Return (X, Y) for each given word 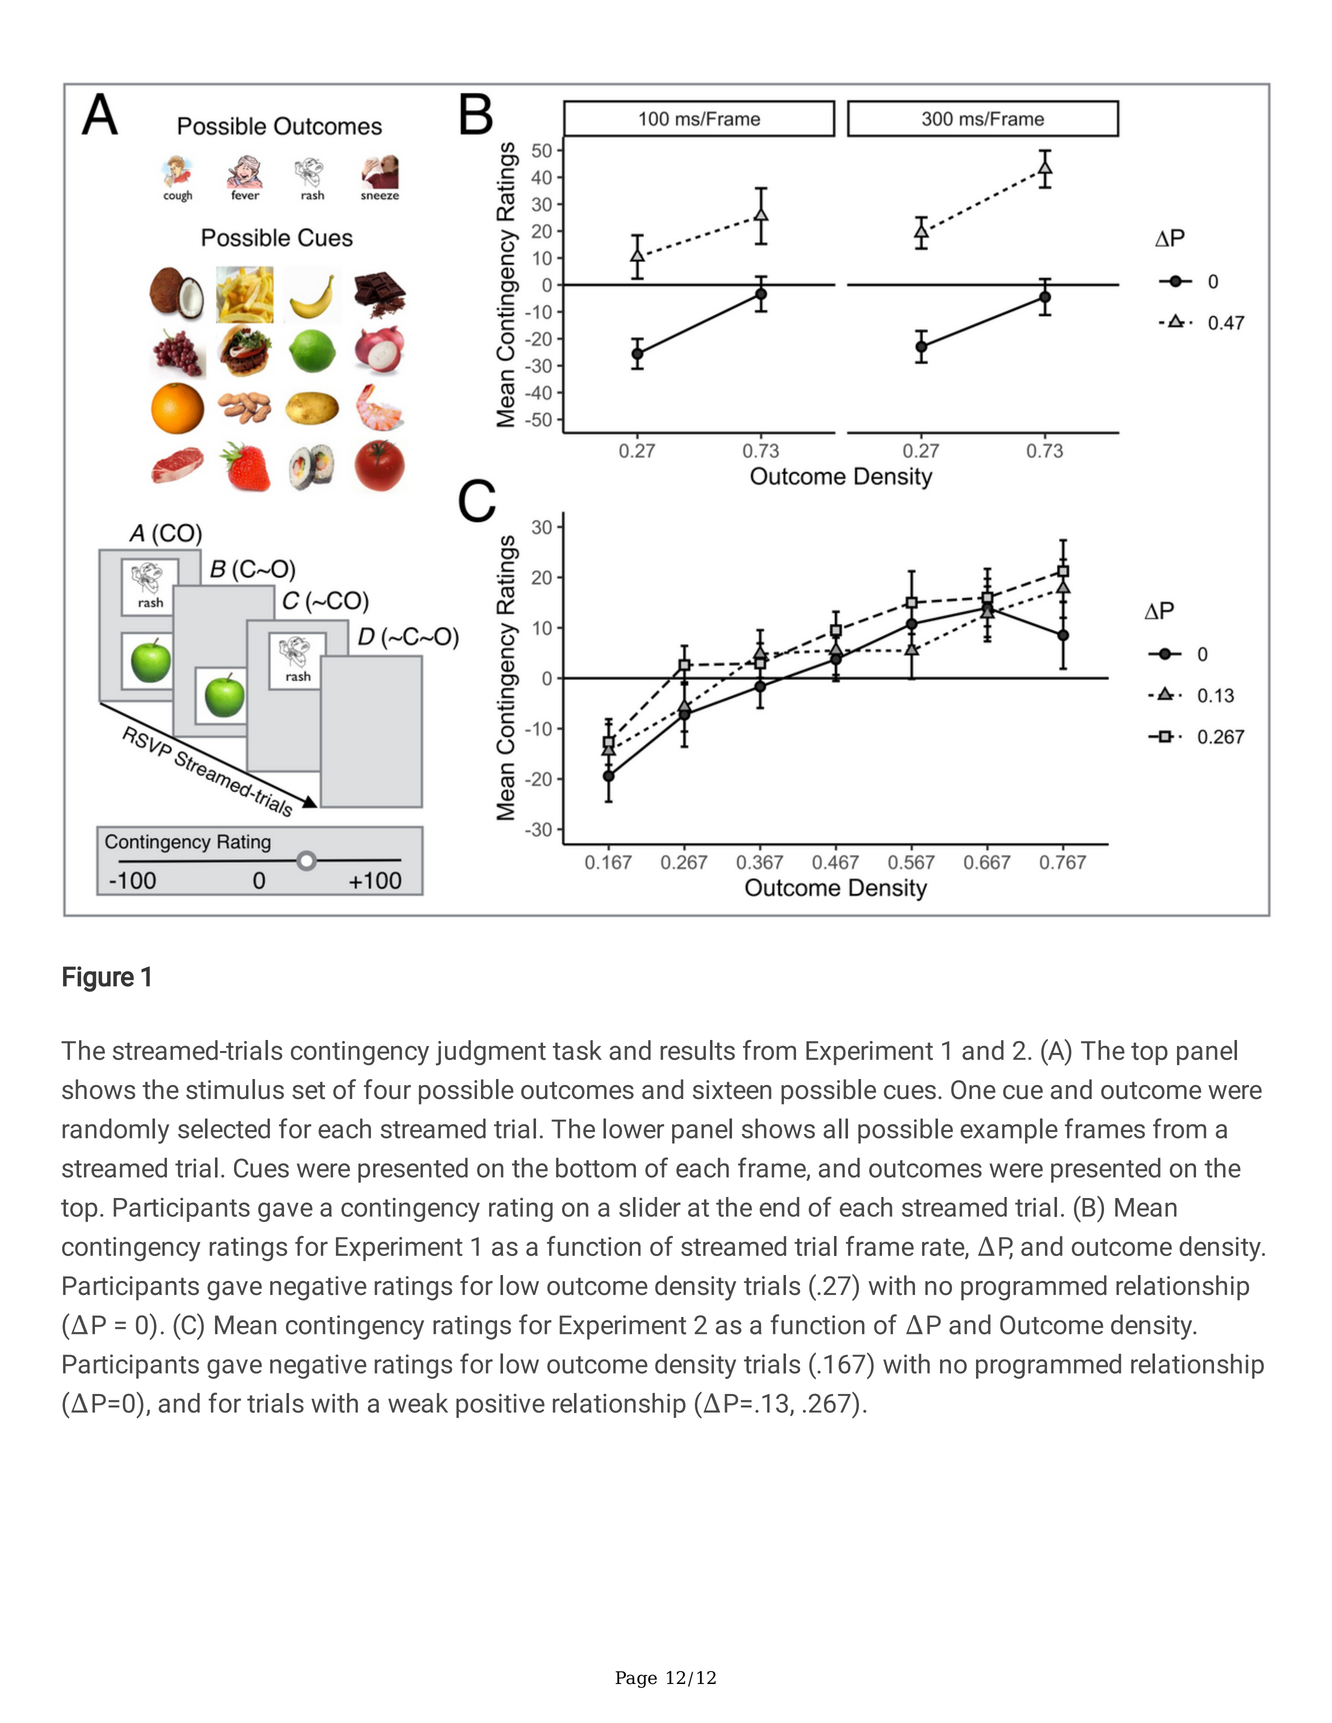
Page (636, 1679)
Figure (98, 979)
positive (500, 1405)
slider (650, 1207)
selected (224, 1128)
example (1009, 1131)
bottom (596, 1167)
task (577, 1050)
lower (633, 1128)
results (697, 1050)
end (780, 1207)
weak (418, 1403)
